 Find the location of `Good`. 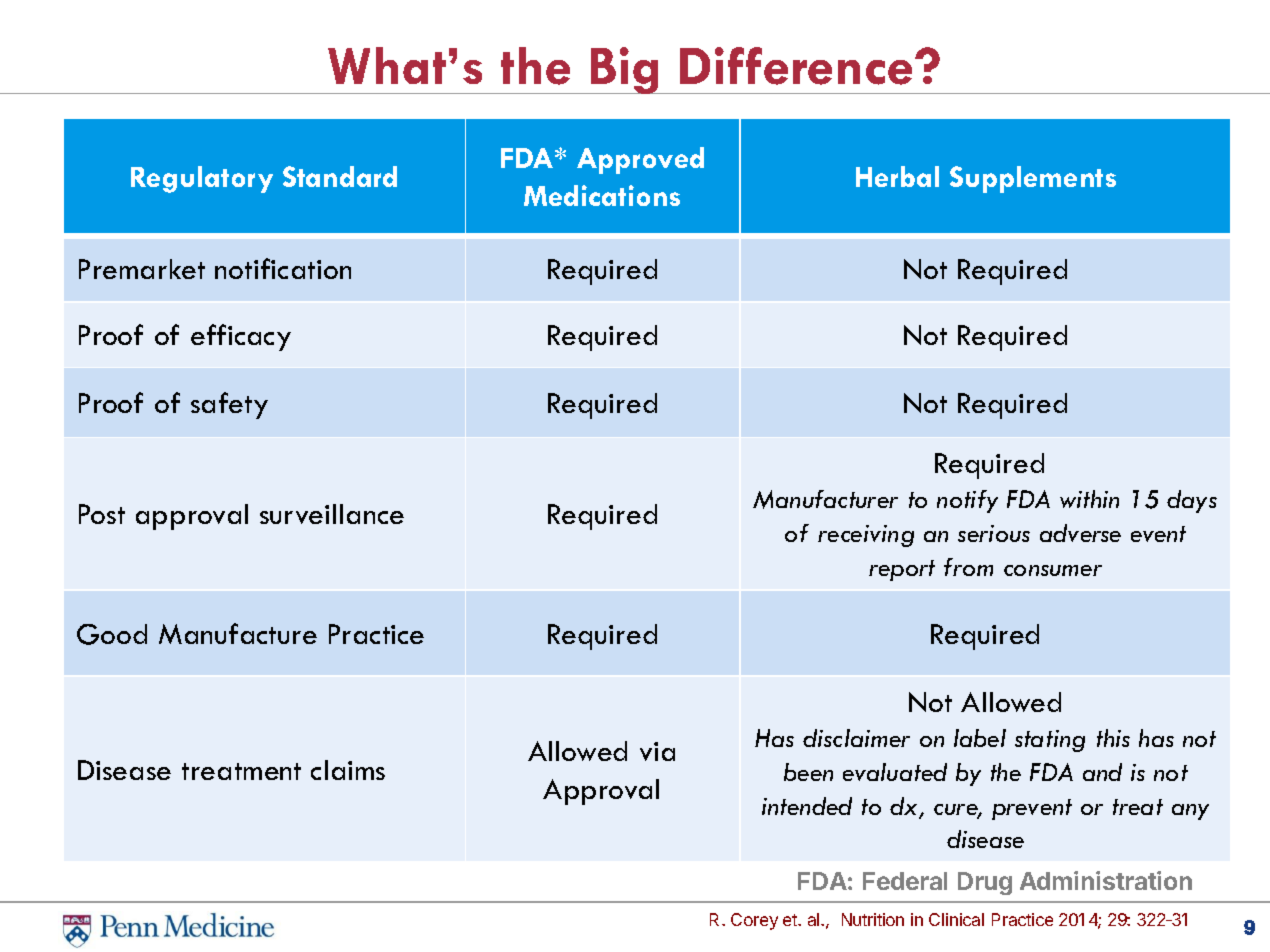

Good is located at coordinates (112, 634).
